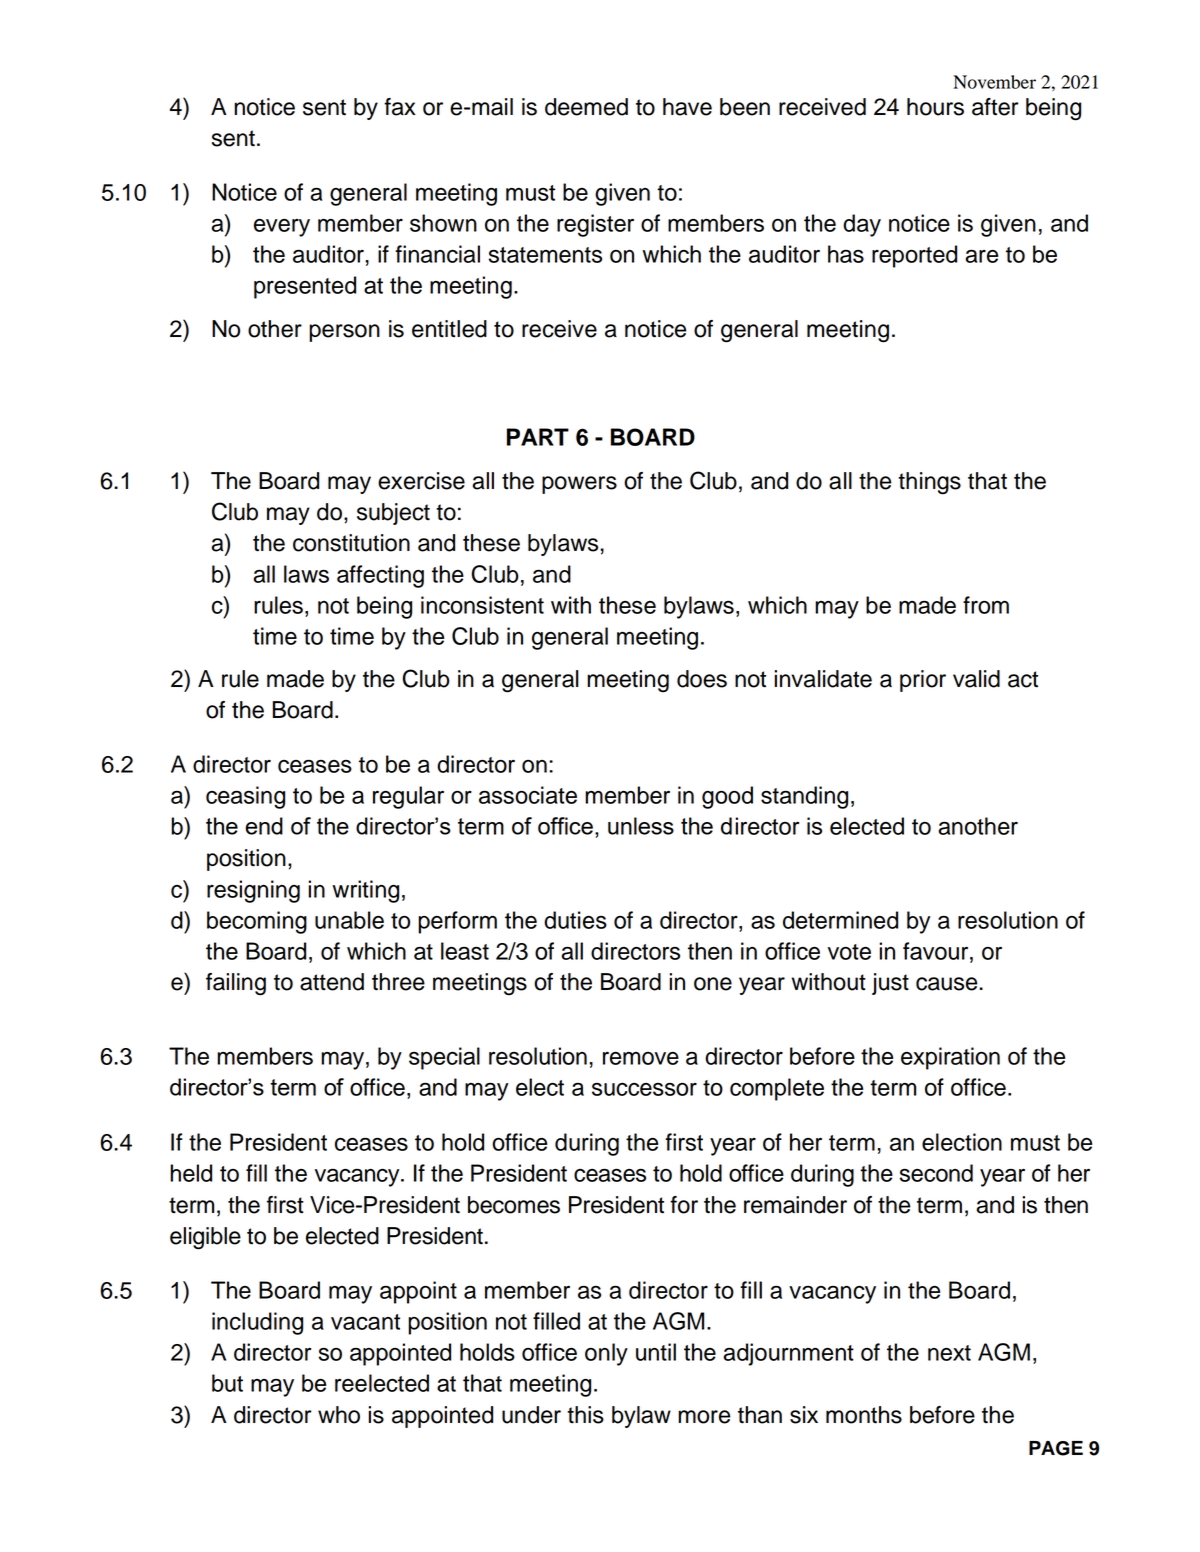 The image size is (1200, 1552). What do you see at coordinates (923, 681) in the document?
I see `prior` at bounding box center [923, 681].
